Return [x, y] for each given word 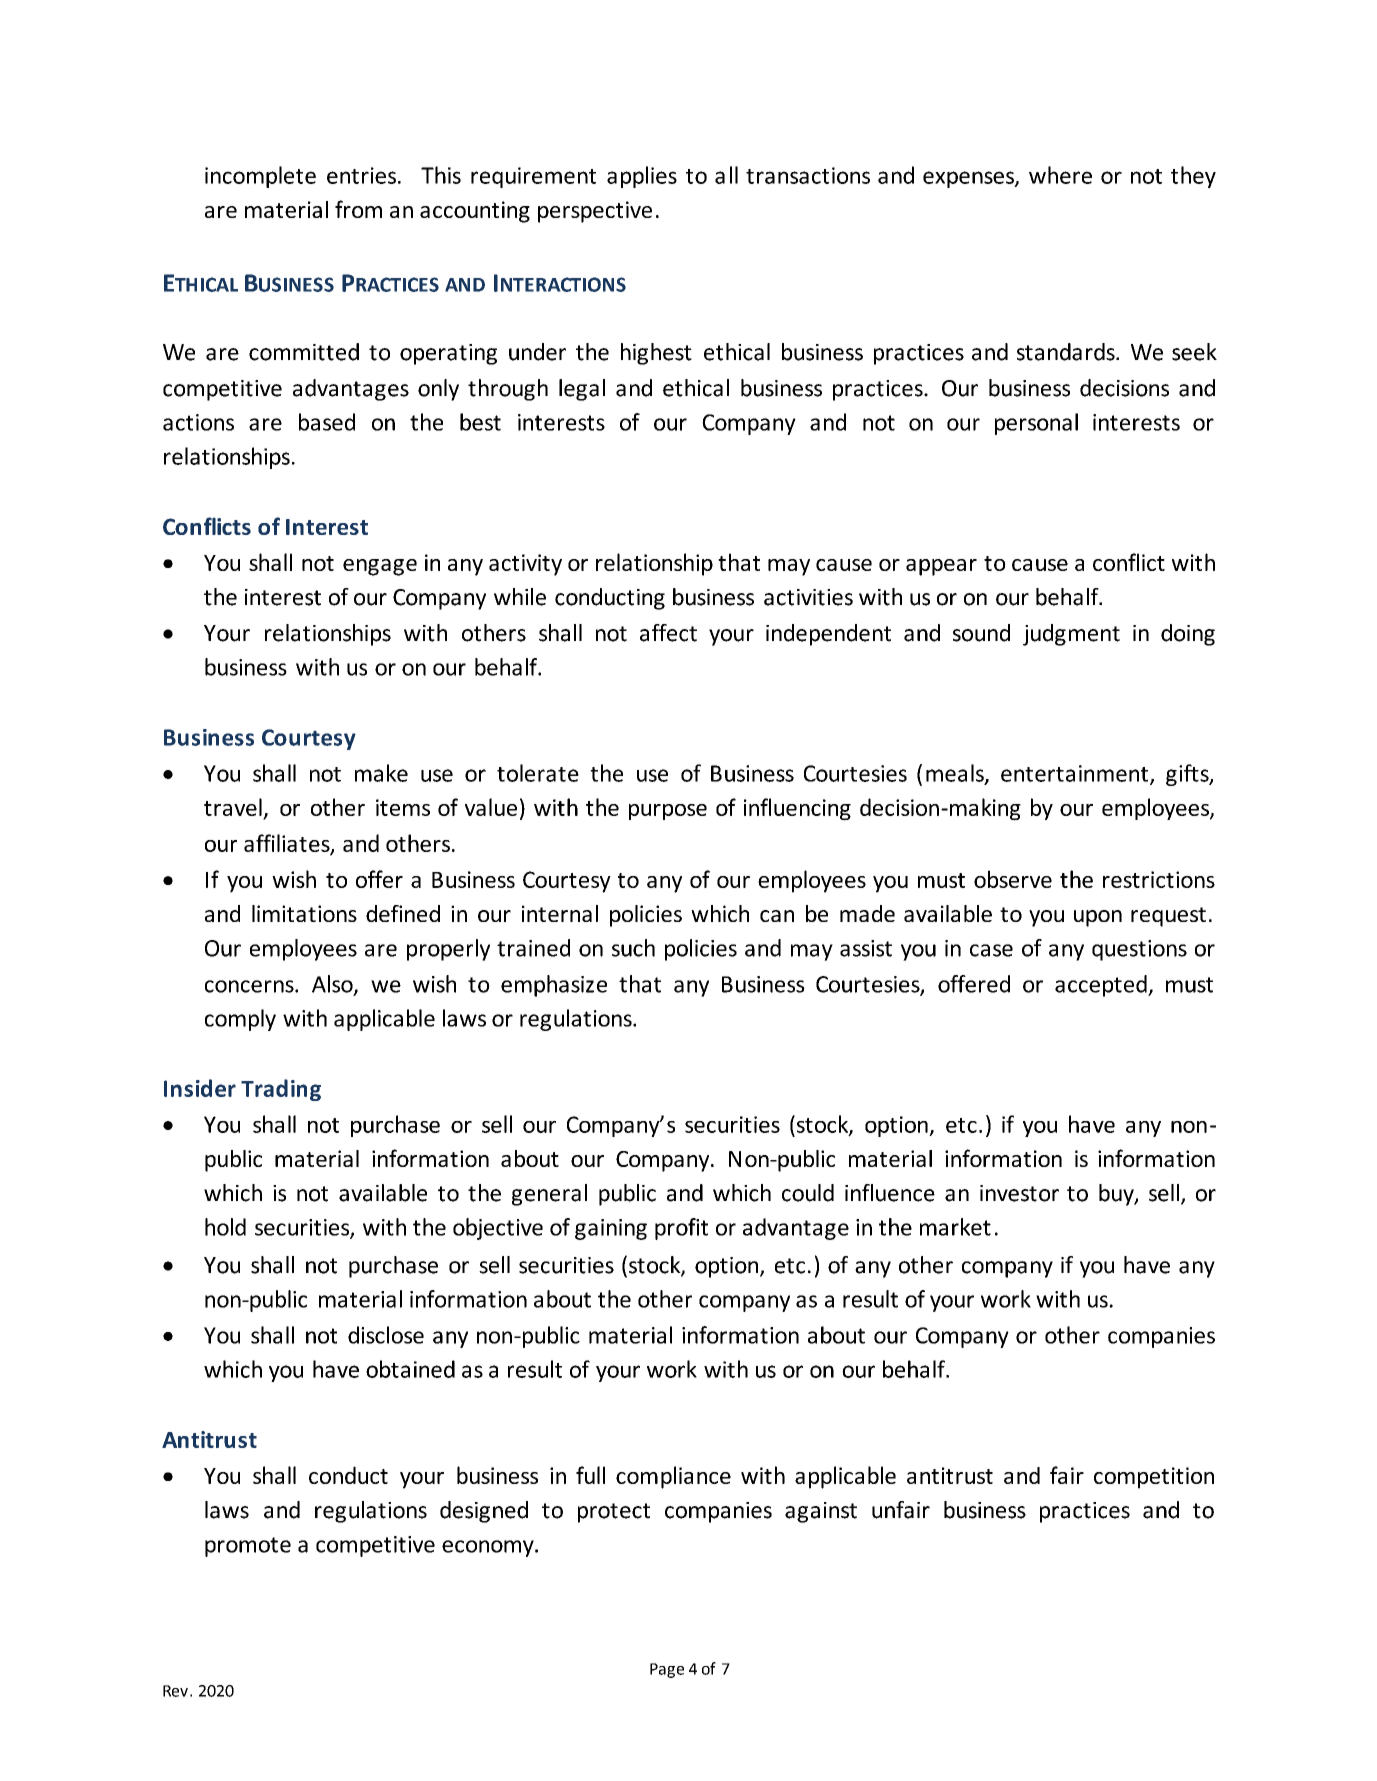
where [1060, 175]
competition [1154, 1478]
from [358, 209]
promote [248, 1547]
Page [667, 1670]
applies [642, 177]
